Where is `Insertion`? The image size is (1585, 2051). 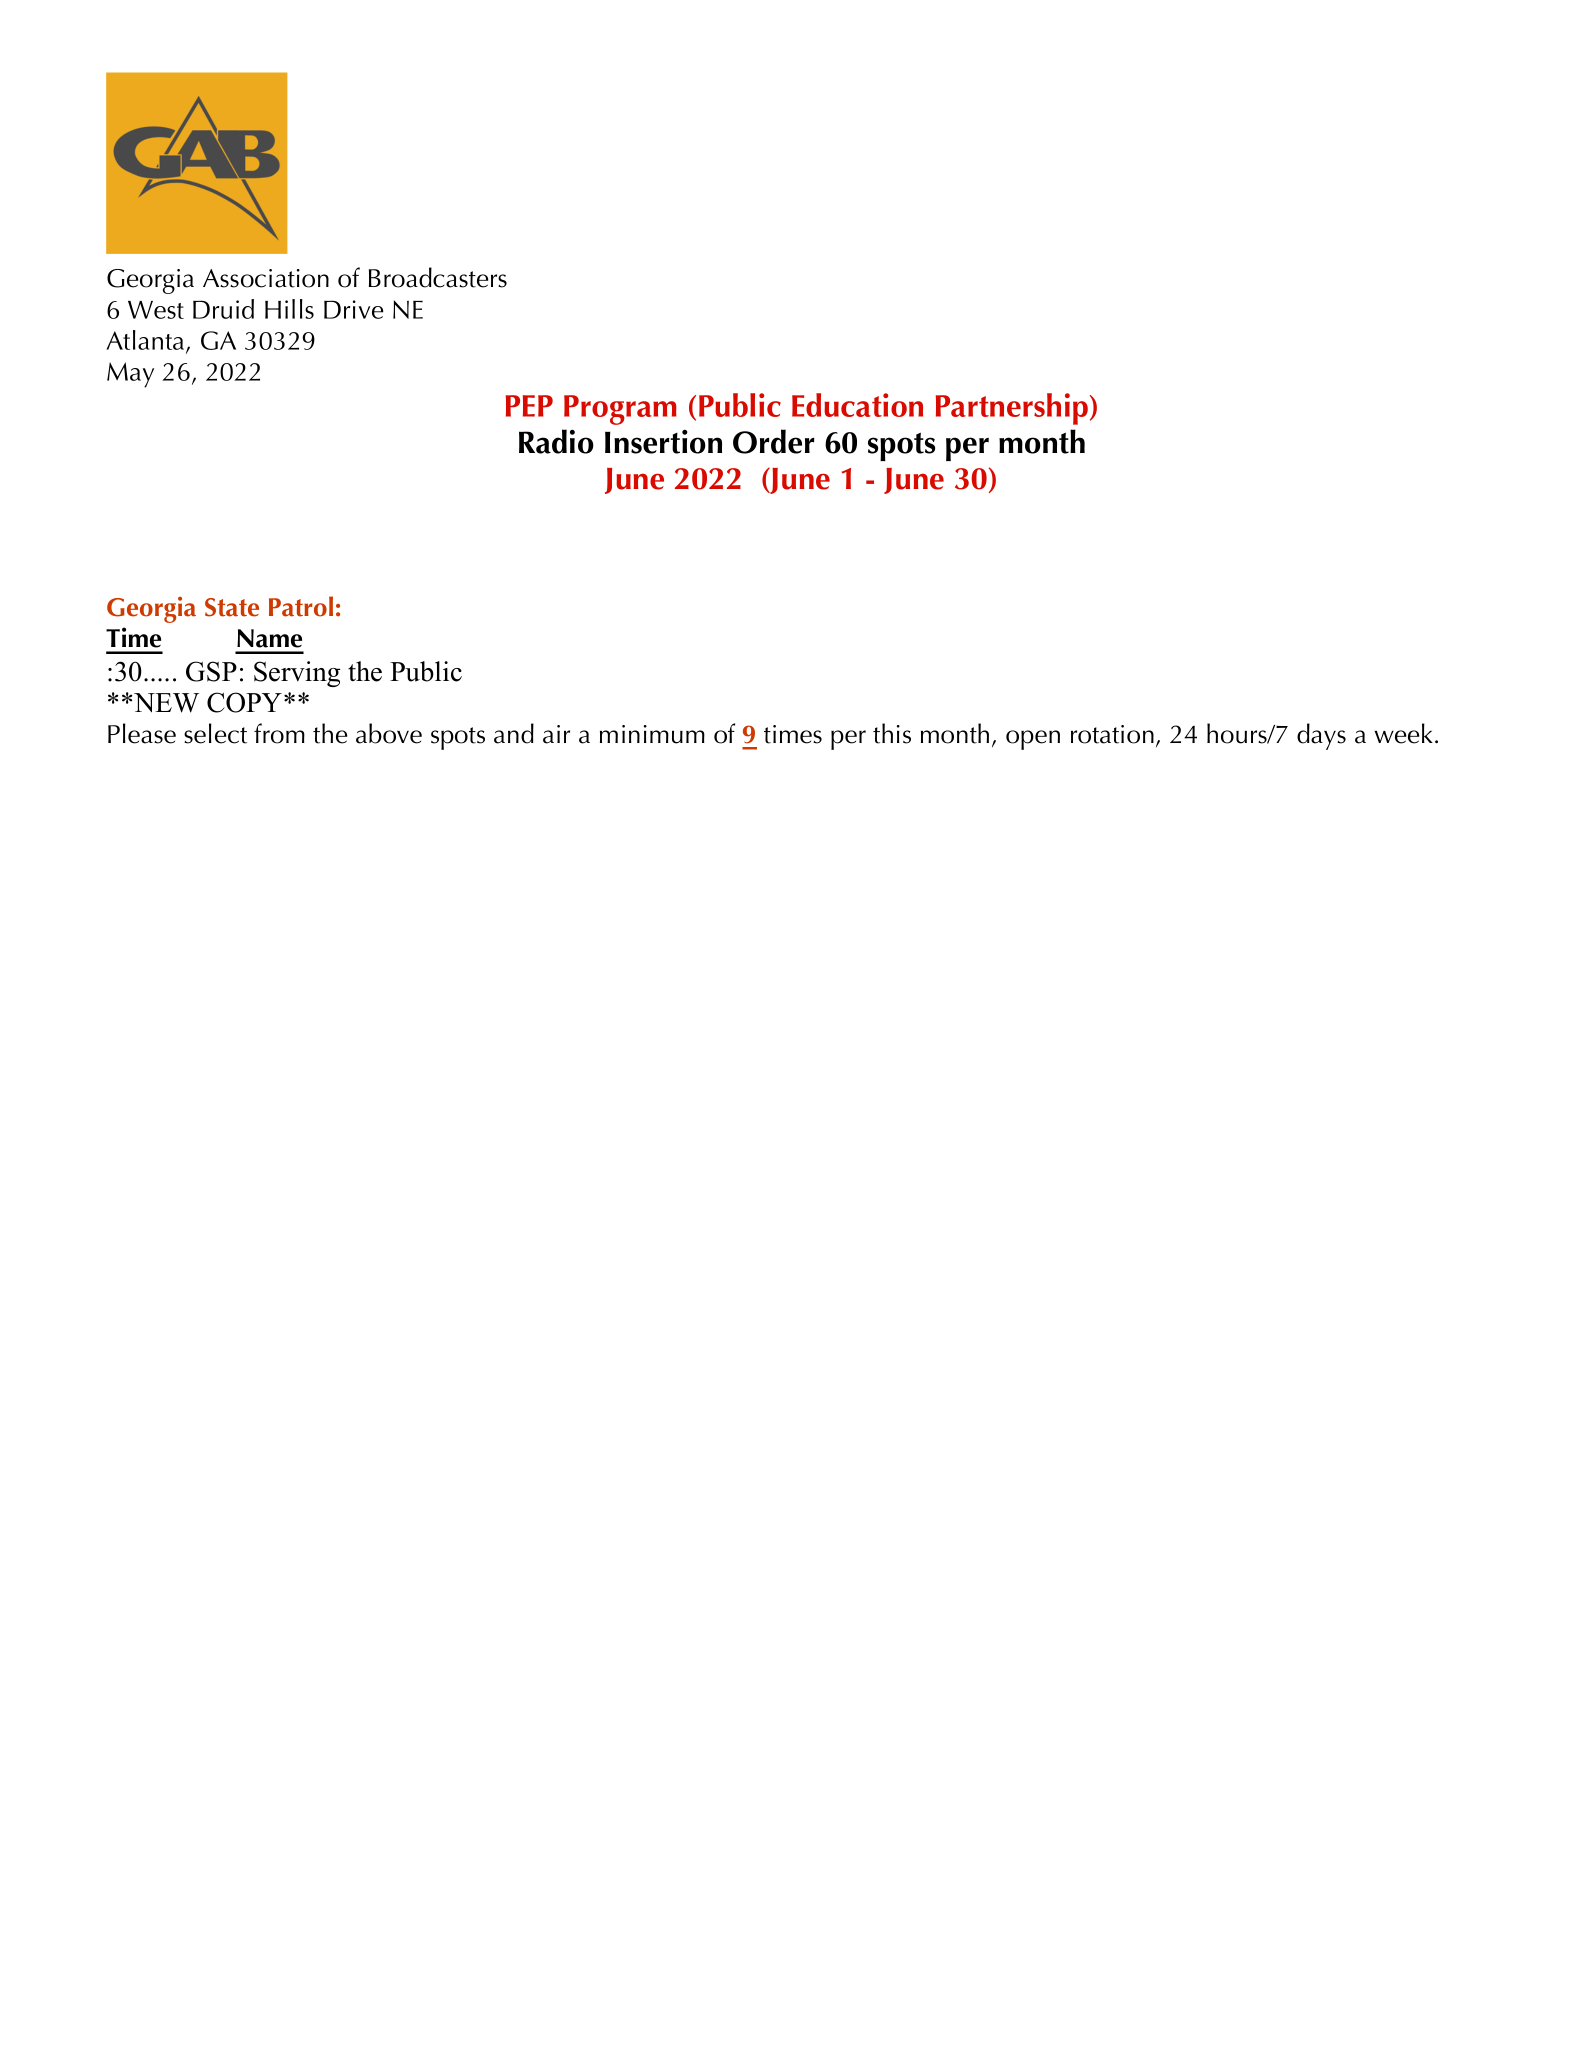
Insertion is located at coordinates (663, 442).
